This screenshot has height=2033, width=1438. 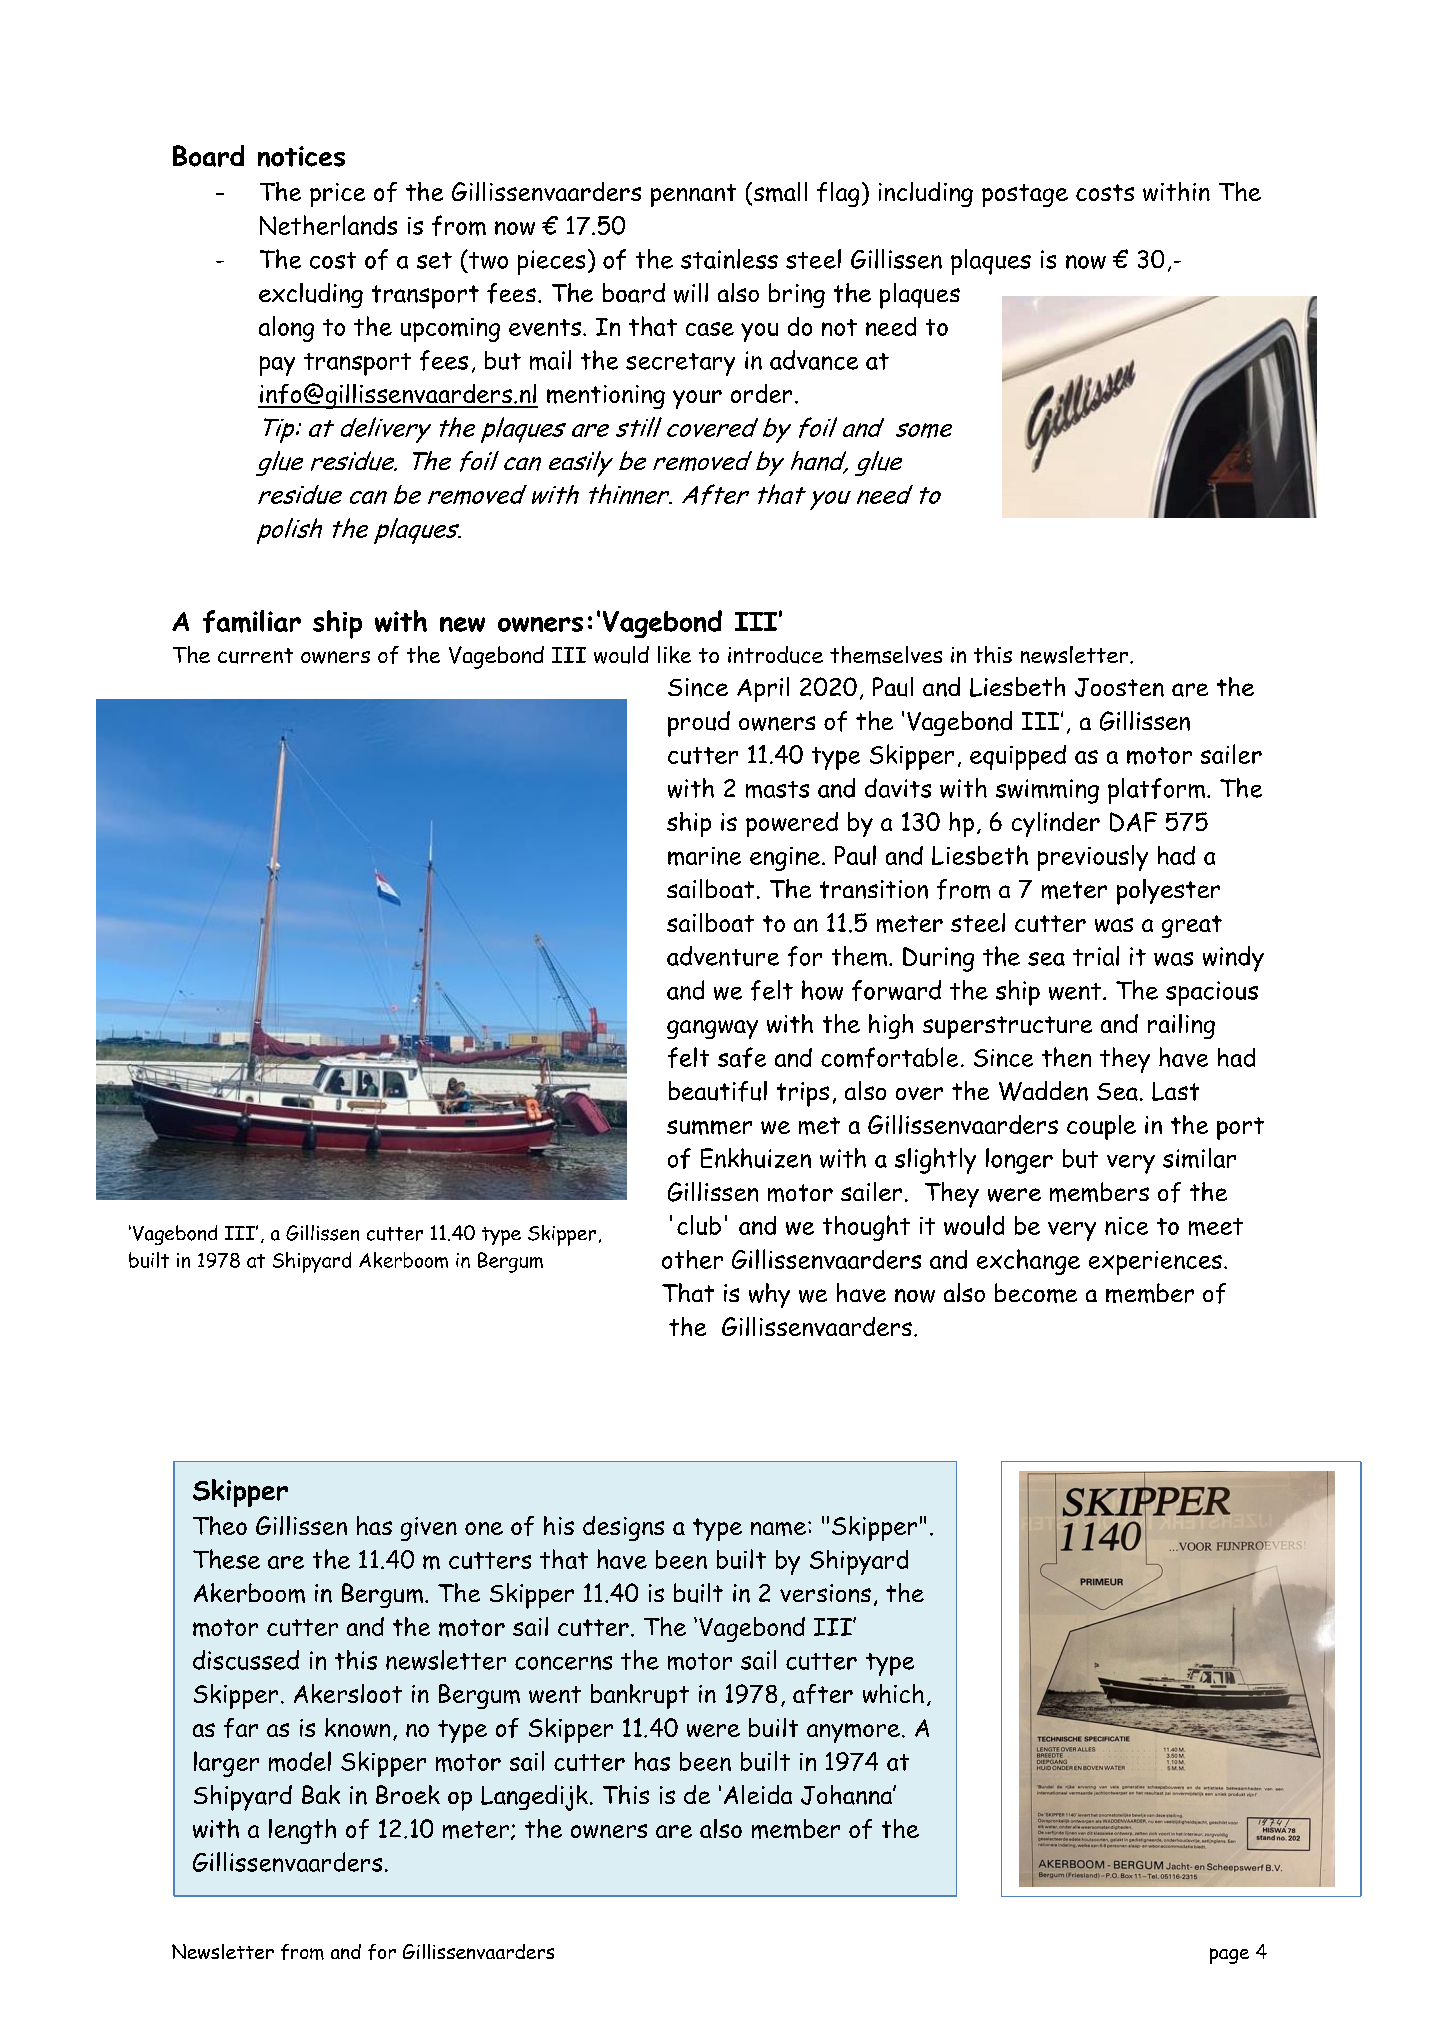 I want to click on then, so click(x=1066, y=1057).
